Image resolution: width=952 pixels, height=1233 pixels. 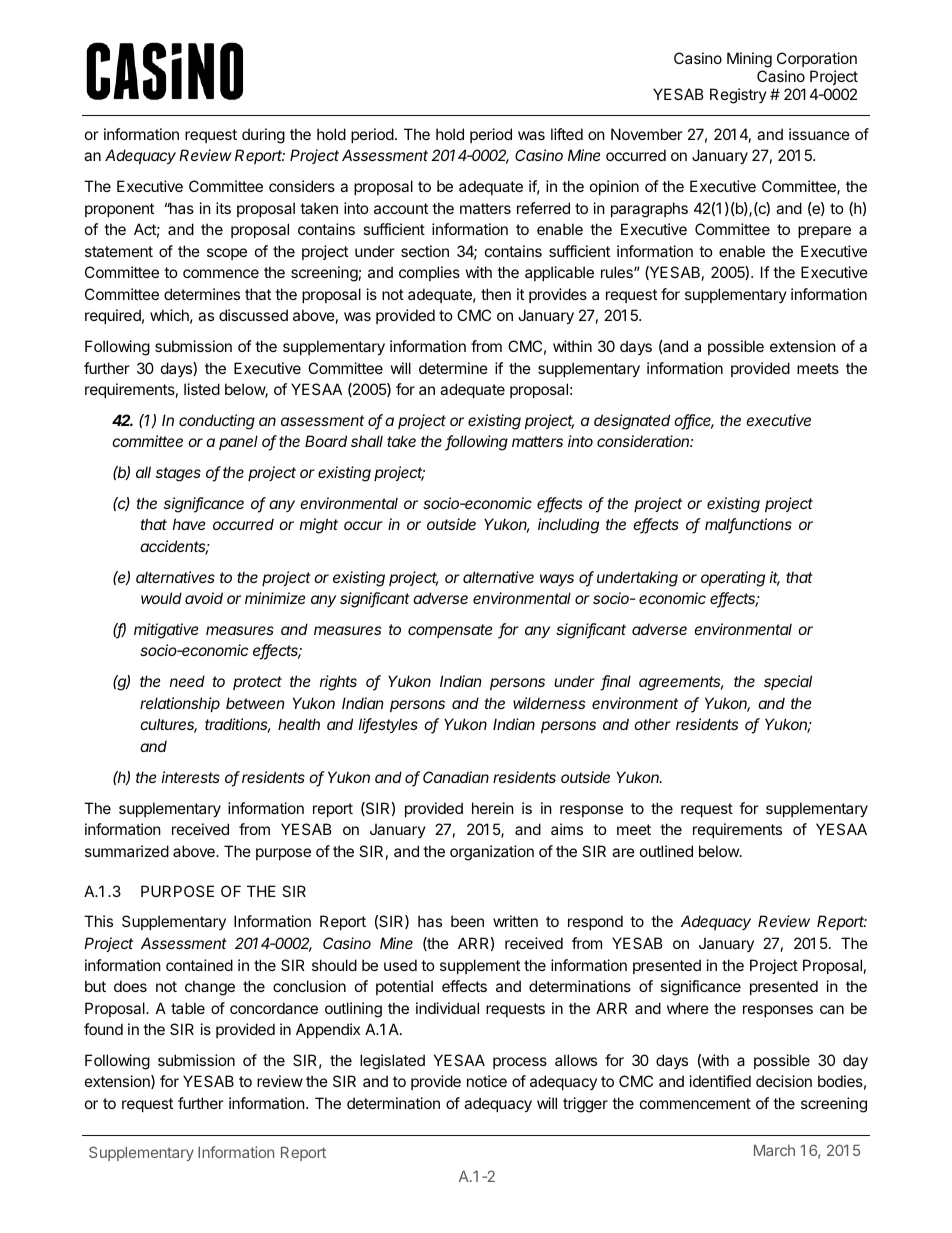 I want to click on contained, so click(x=199, y=965).
